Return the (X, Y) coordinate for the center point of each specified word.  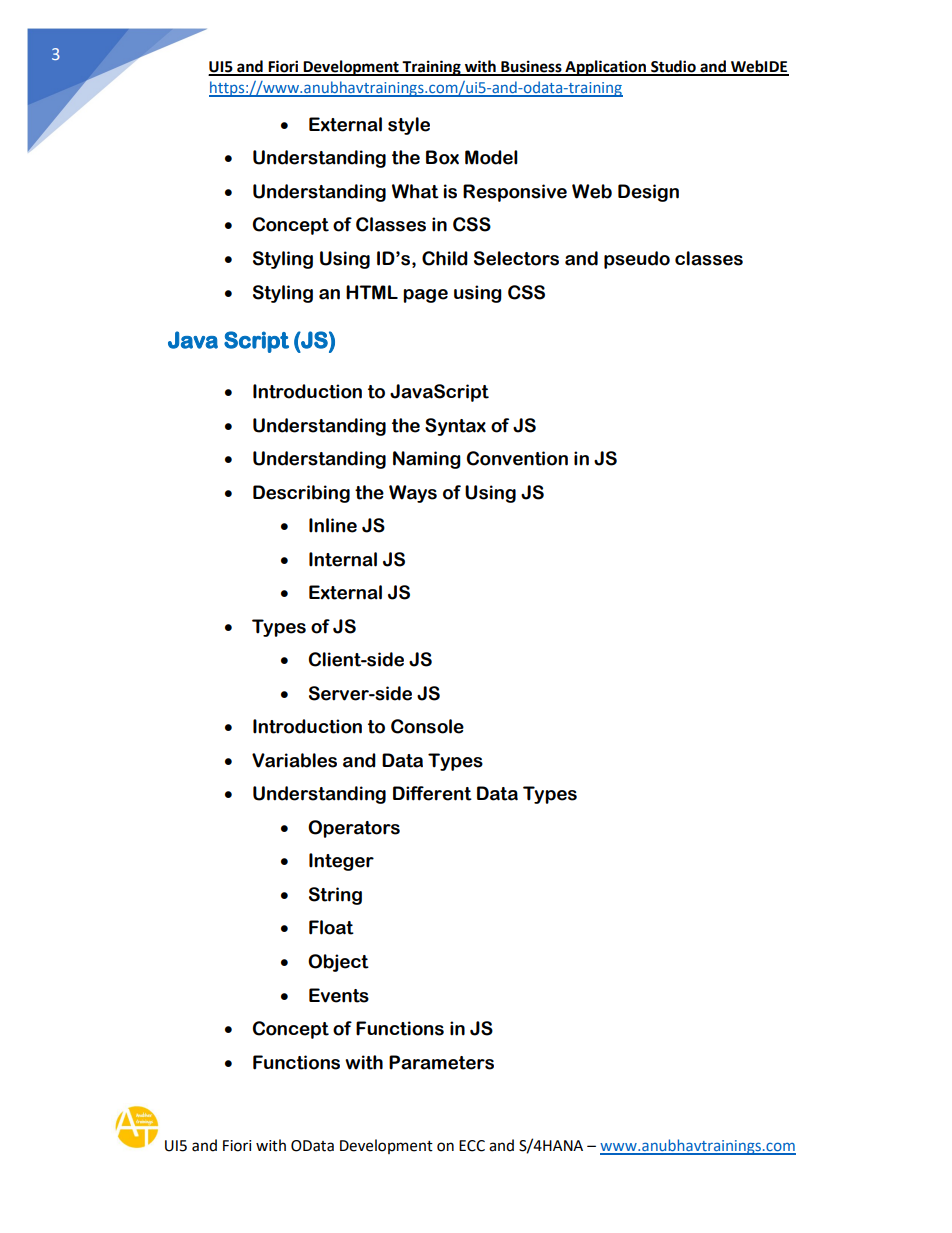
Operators (354, 829)
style (409, 126)
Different (432, 793)
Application (605, 68)
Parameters (441, 1062)
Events (339, 995)
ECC (472, 1146)
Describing (301, 494)
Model (491, 157)
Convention (517, 458)
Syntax (455, 427)
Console (427, 726)
